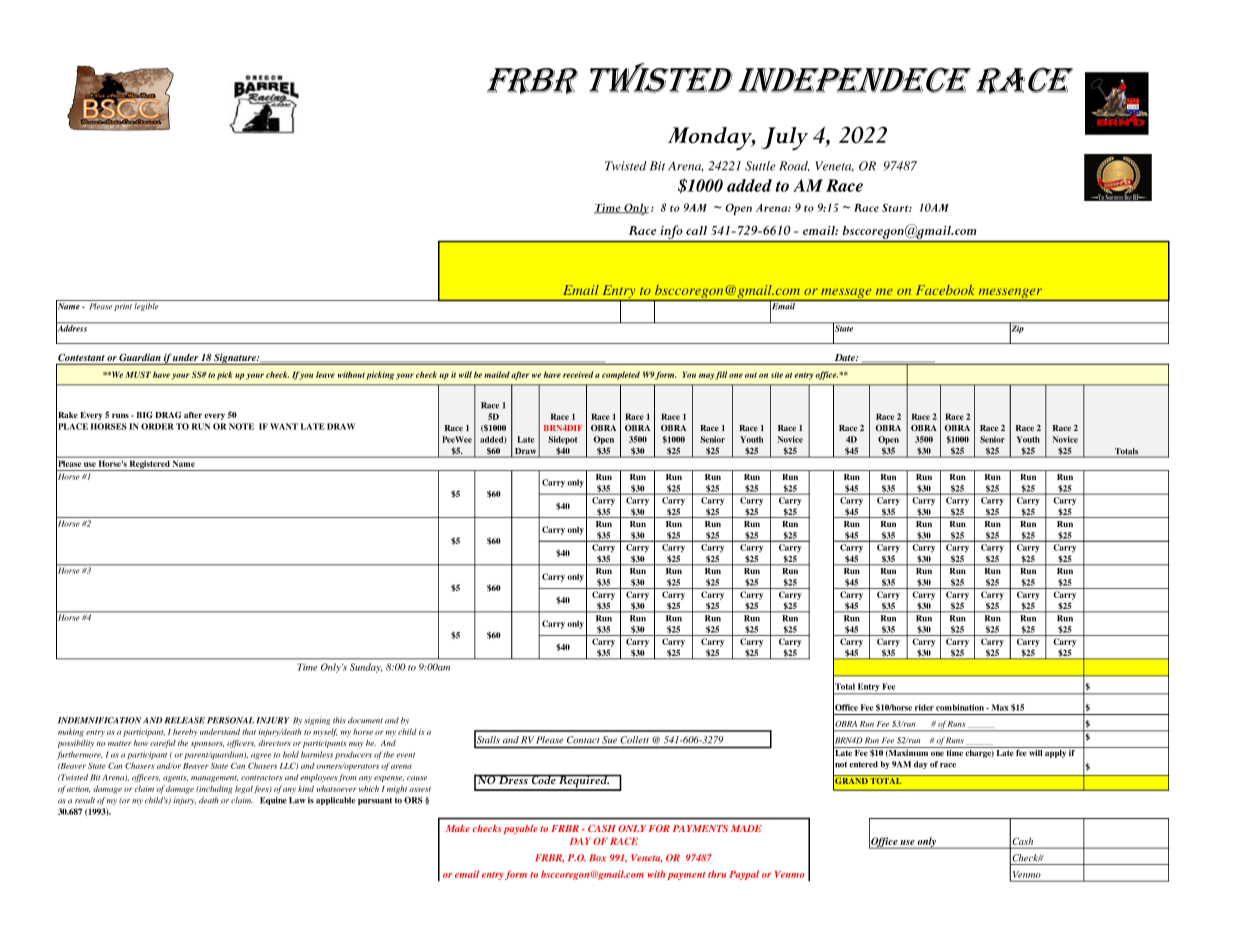  Describe the element at coordinates (777, 375) in the screenshot. I see `site` at that location.
